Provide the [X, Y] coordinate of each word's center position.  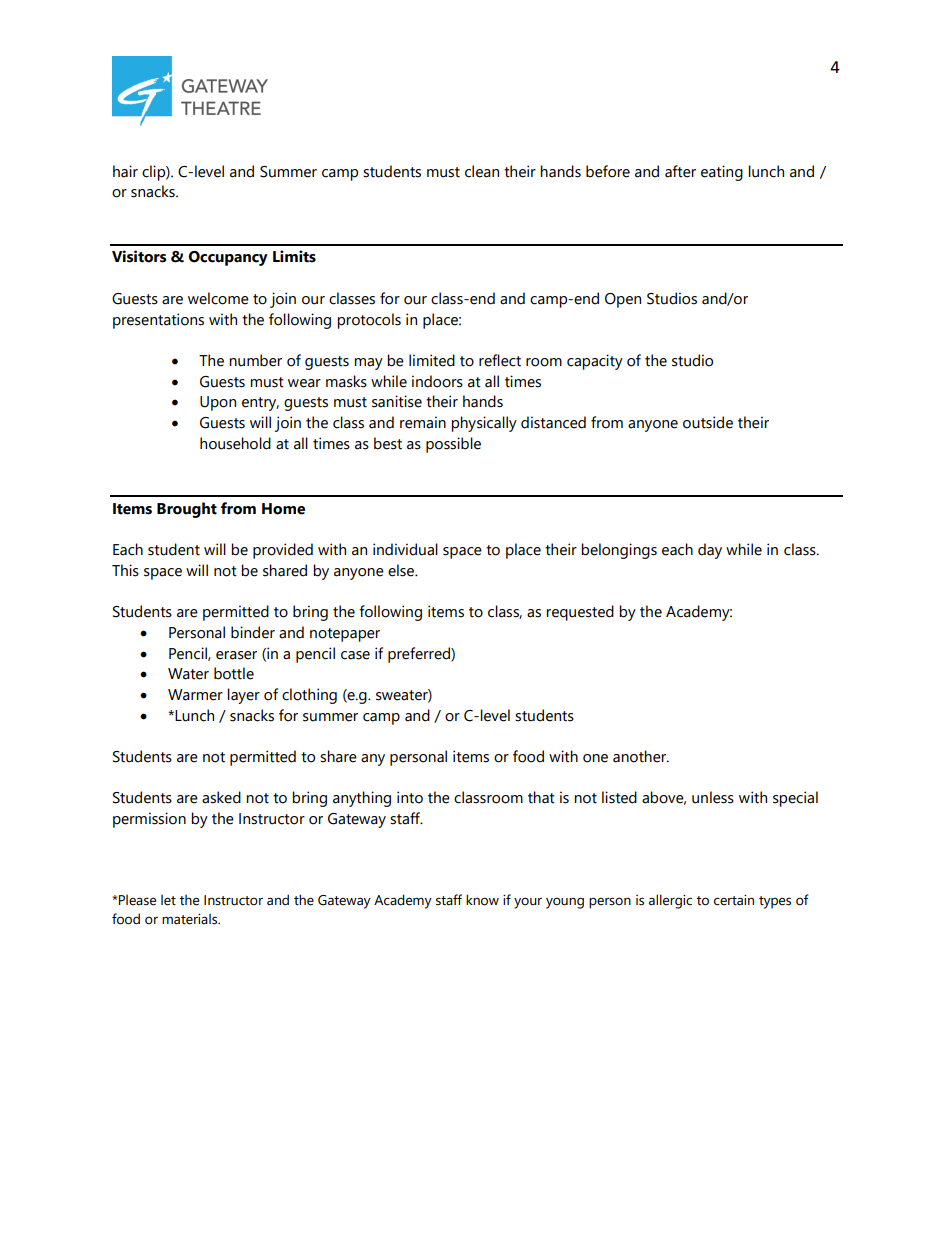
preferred [420, 655]
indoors [437, 381]
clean [482, 171]
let [168, 900]
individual [405, 549]
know [482, 900]
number [255, 360]
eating [722, 173]
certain [734, 900]
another [641, 756]
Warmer [195, 695]
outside [708, 422]
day [710, 551]
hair [125, 171]
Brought [187, 510]
